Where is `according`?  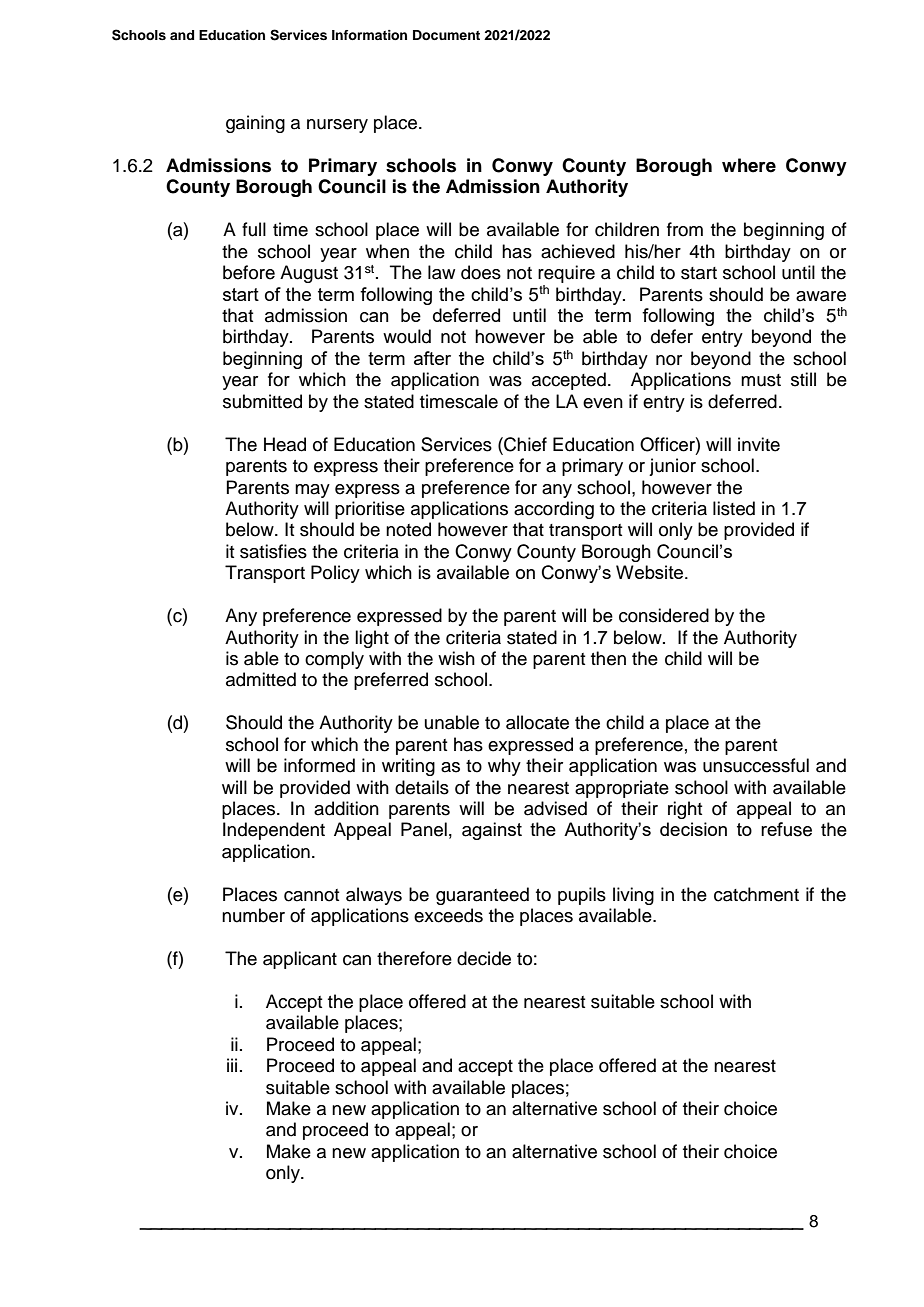
according is located at coordinates (554, 510).
